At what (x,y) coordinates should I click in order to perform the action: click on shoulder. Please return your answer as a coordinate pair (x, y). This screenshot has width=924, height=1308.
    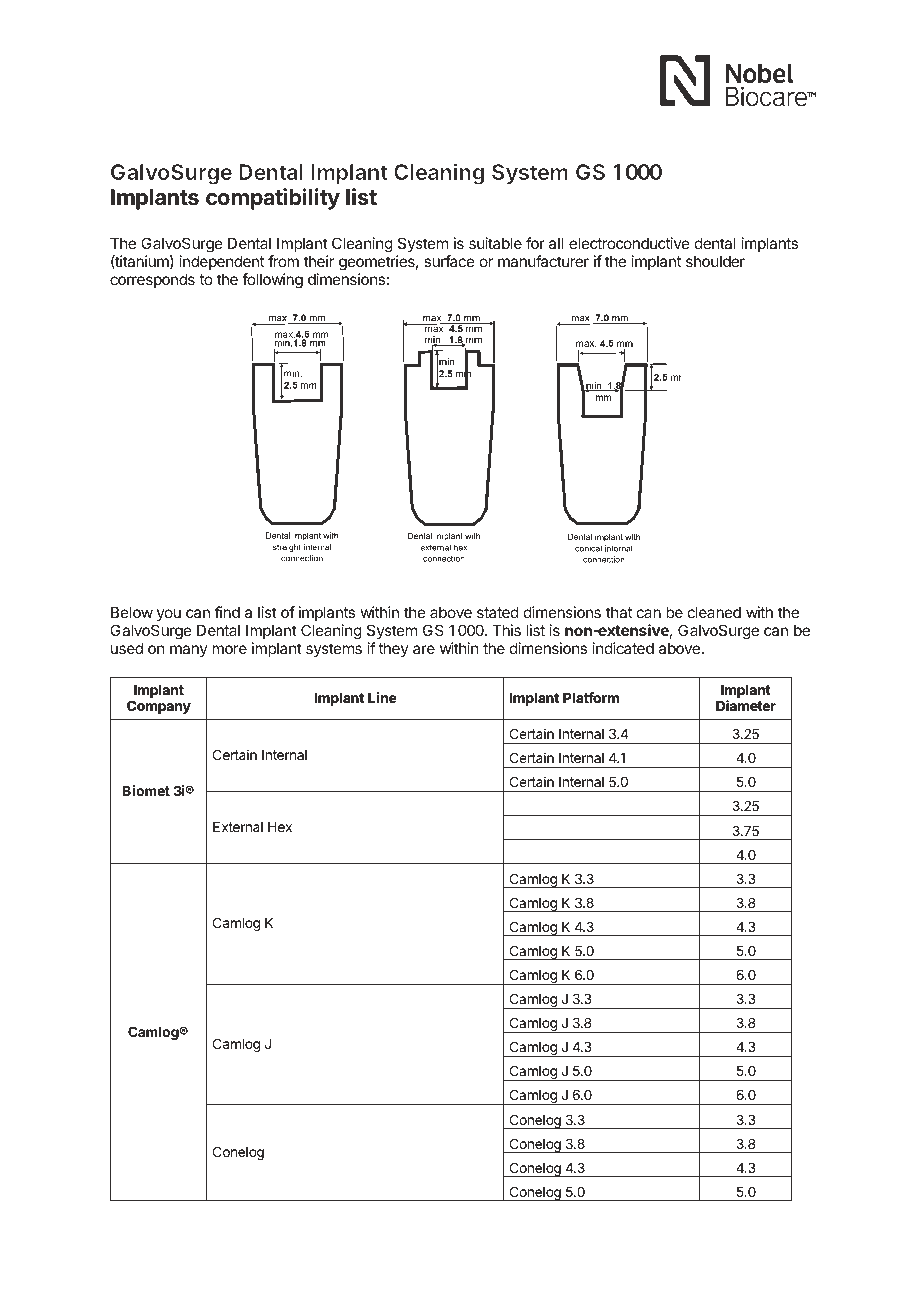
    Looking at the image, I should click on (715, 261).
